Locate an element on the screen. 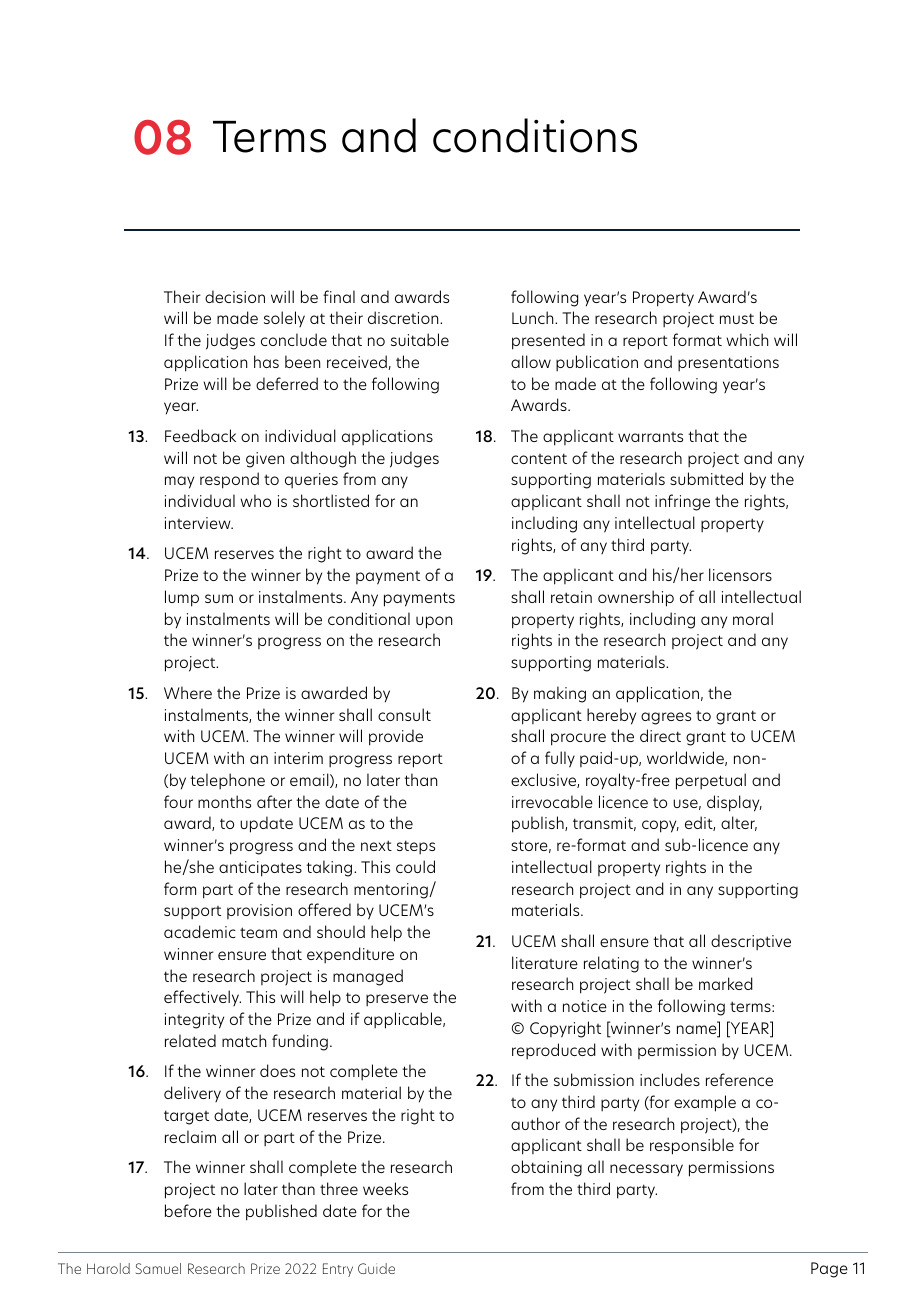  infringe is located at coordinates (682, 502).
